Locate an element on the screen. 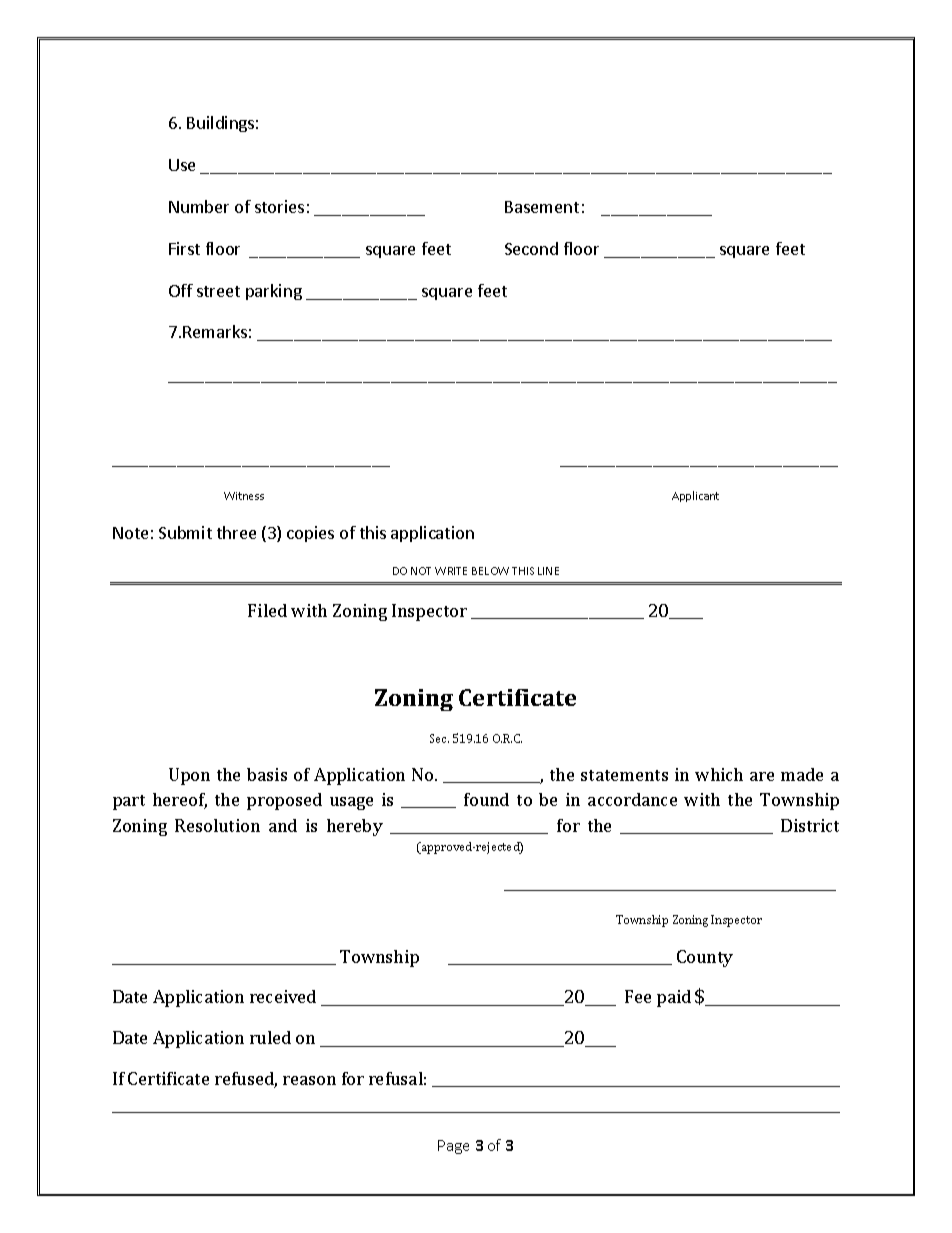 Image resolution: width=952 pixels, height=1233 pixels. which is located at coordinates (719, 774).
